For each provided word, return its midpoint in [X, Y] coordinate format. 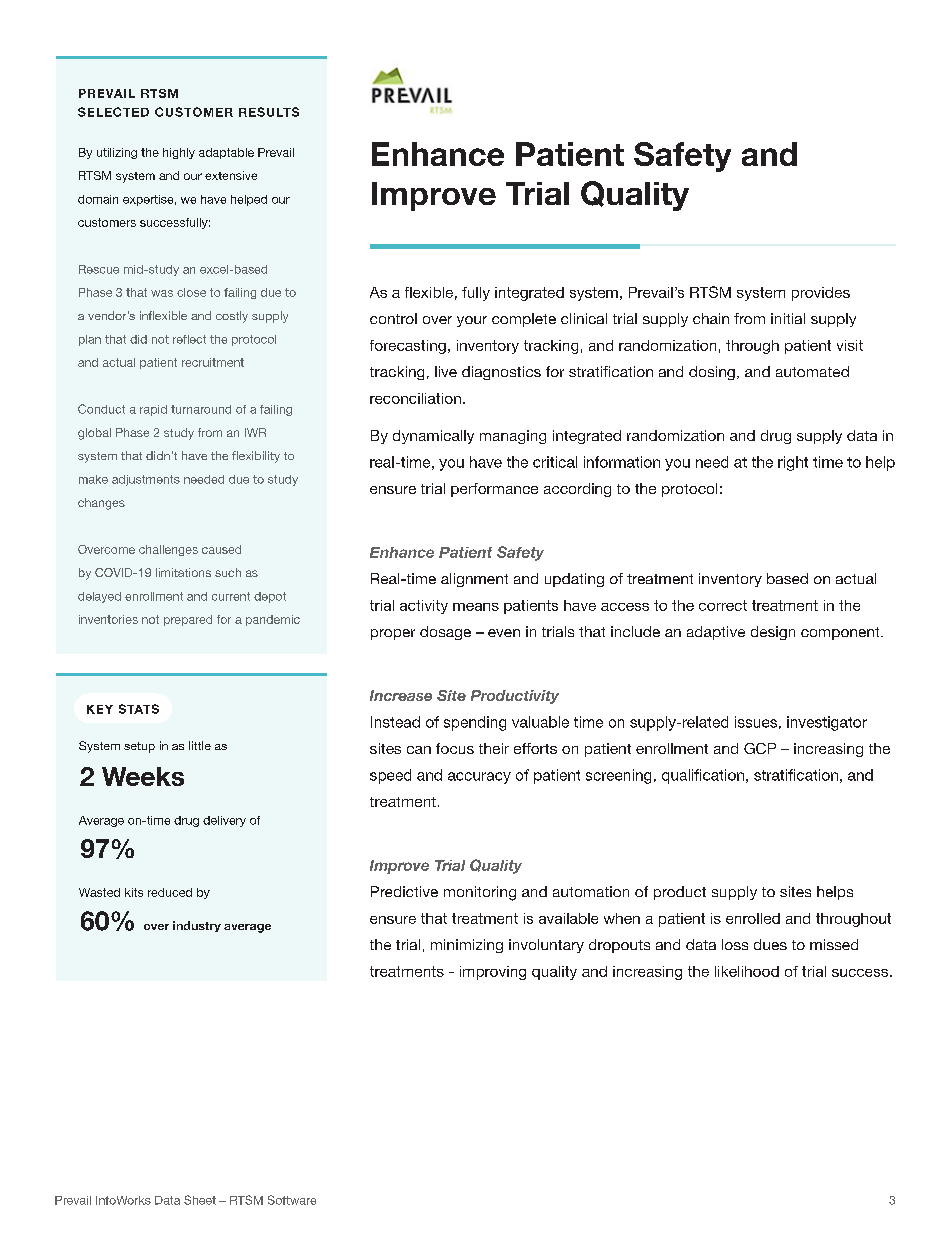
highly [179, 153]
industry [197, 926]
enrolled [753, 918]
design [773, 633]
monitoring [480, 893]
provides [821, 294]
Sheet [200, 1200]
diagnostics [501, 373]
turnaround [201, 409]
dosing [712, 373]
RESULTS [269, 112]
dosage [445, 633]
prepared [188, 620]
